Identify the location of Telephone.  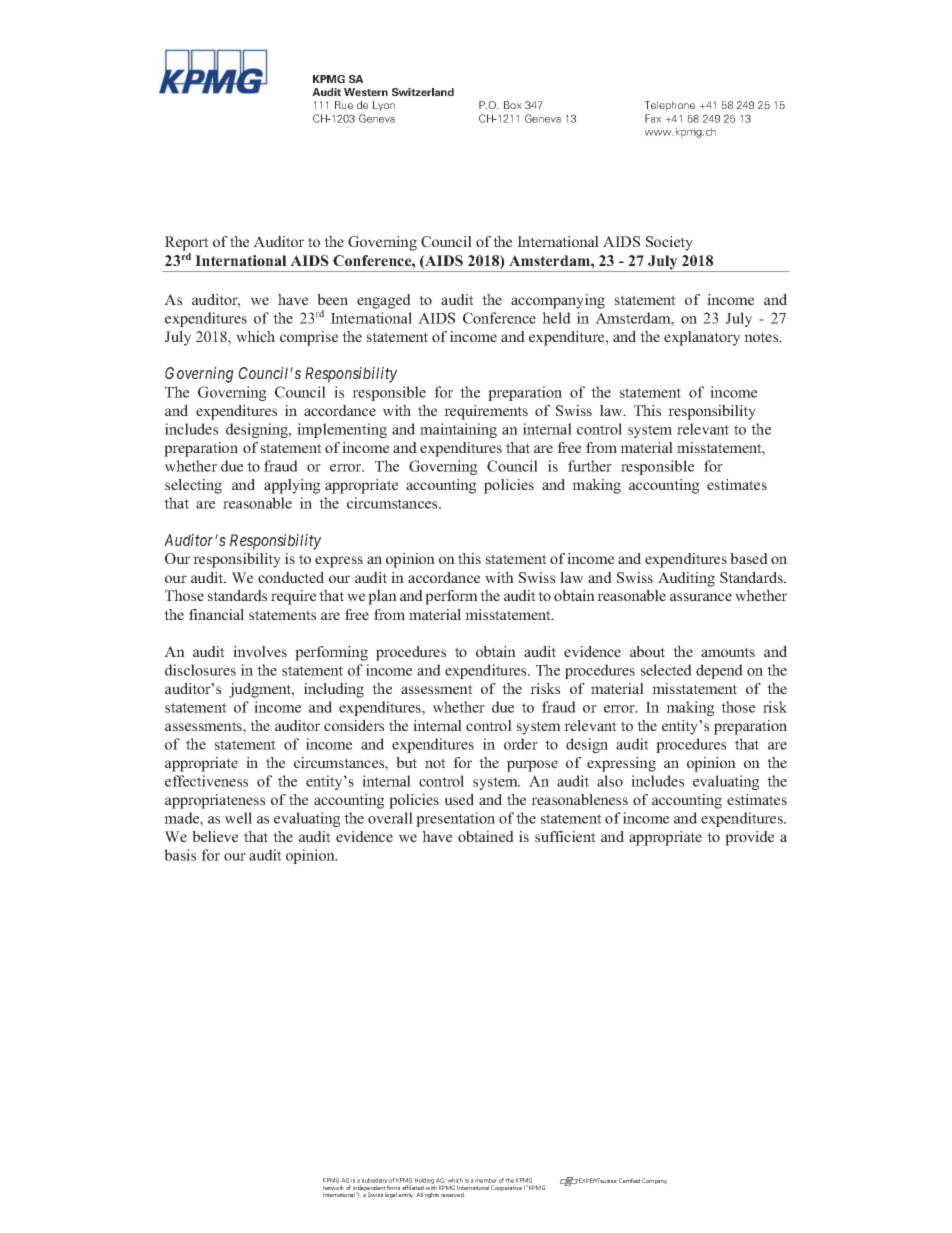
(669, 106).
